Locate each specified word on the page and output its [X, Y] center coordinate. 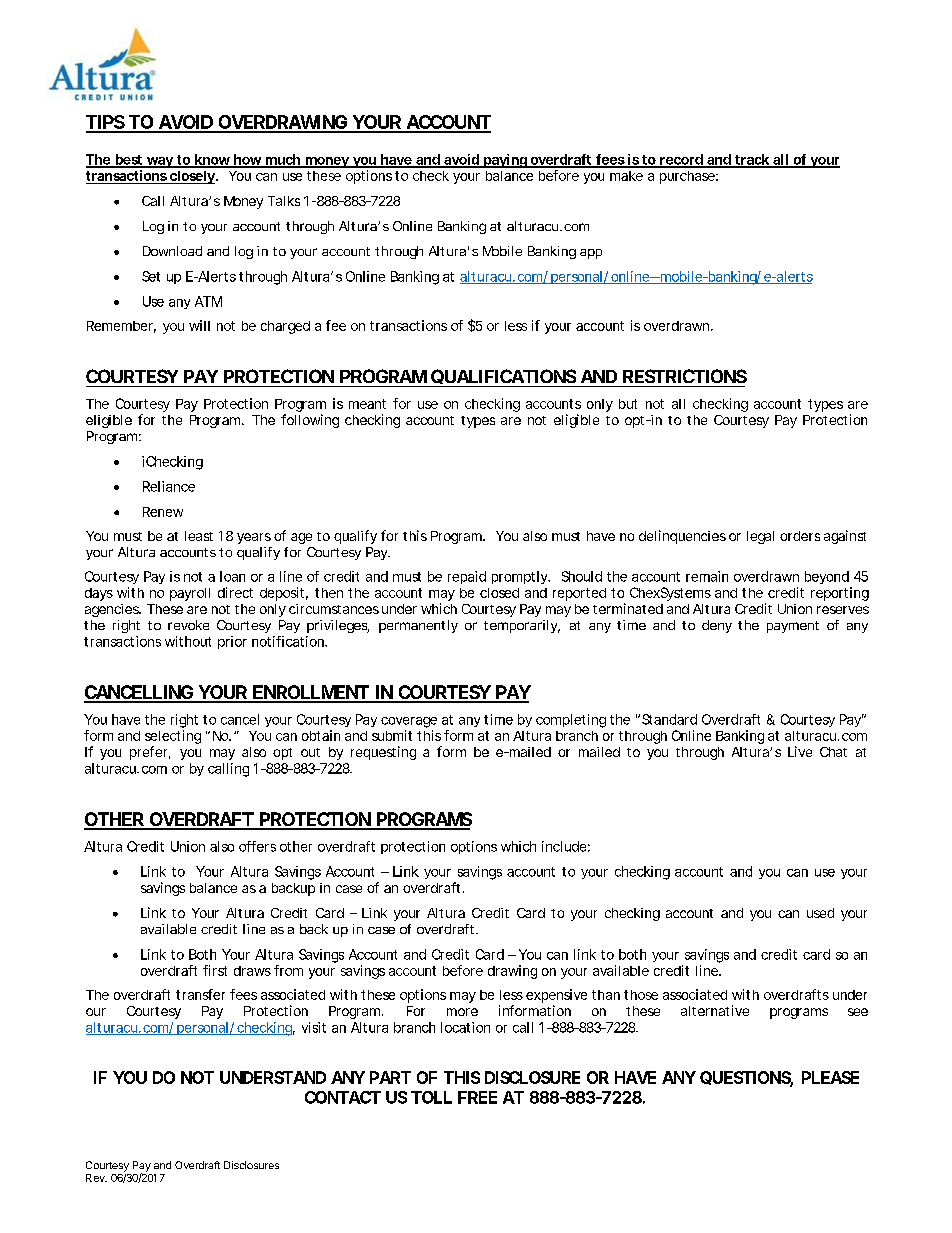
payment [793, 627]
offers [257, 846]
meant [367, 404]
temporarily [520, 626]
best [128, 160]
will [199, 325]
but [628, 404]
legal [760, 537]
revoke [188, 625]
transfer [200, 994]
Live [800, 751]
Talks [284, 201]
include [564, 846]
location [465, 1027]
